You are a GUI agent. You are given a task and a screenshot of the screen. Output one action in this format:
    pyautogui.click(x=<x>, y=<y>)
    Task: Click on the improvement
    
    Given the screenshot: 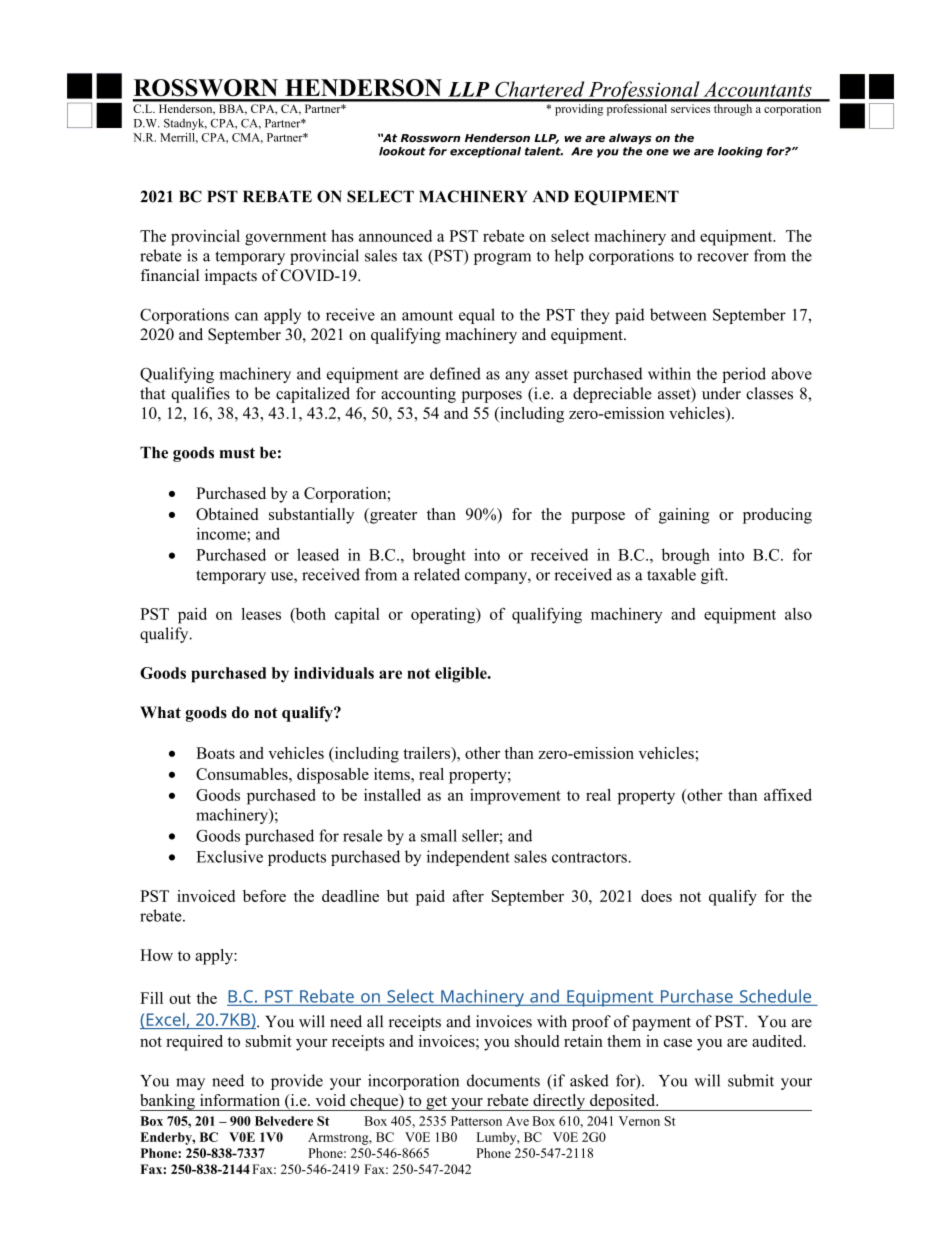 What is the action you would take?
    pyautogui.click(x=515, y=797)
